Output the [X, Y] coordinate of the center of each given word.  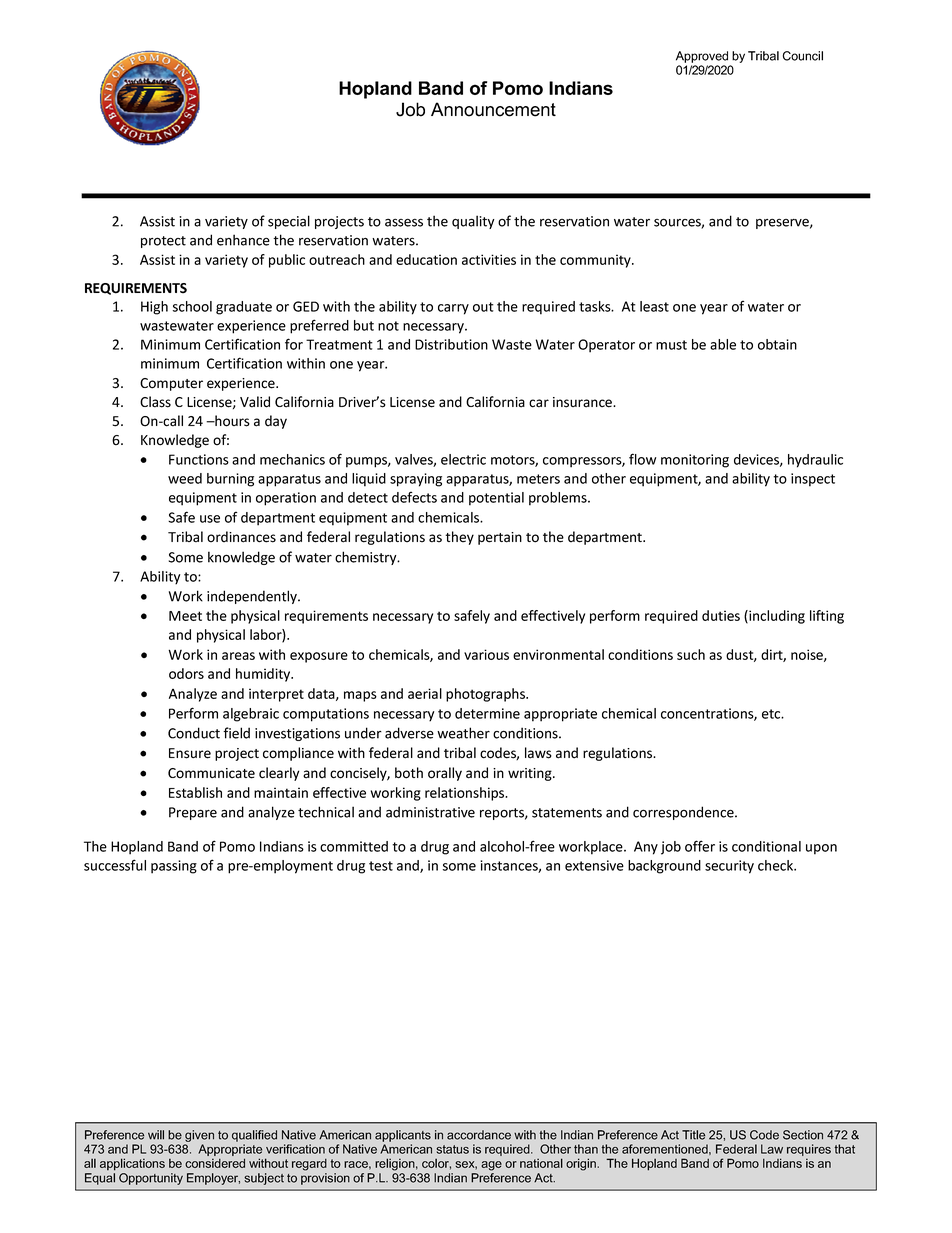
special [289, 222]
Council [803, 56]
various [486, 654]
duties [721, 615]
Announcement [493, 109]
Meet [185, 616]
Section [803, 1135]
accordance [479, 1135]
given [199, 1136]
